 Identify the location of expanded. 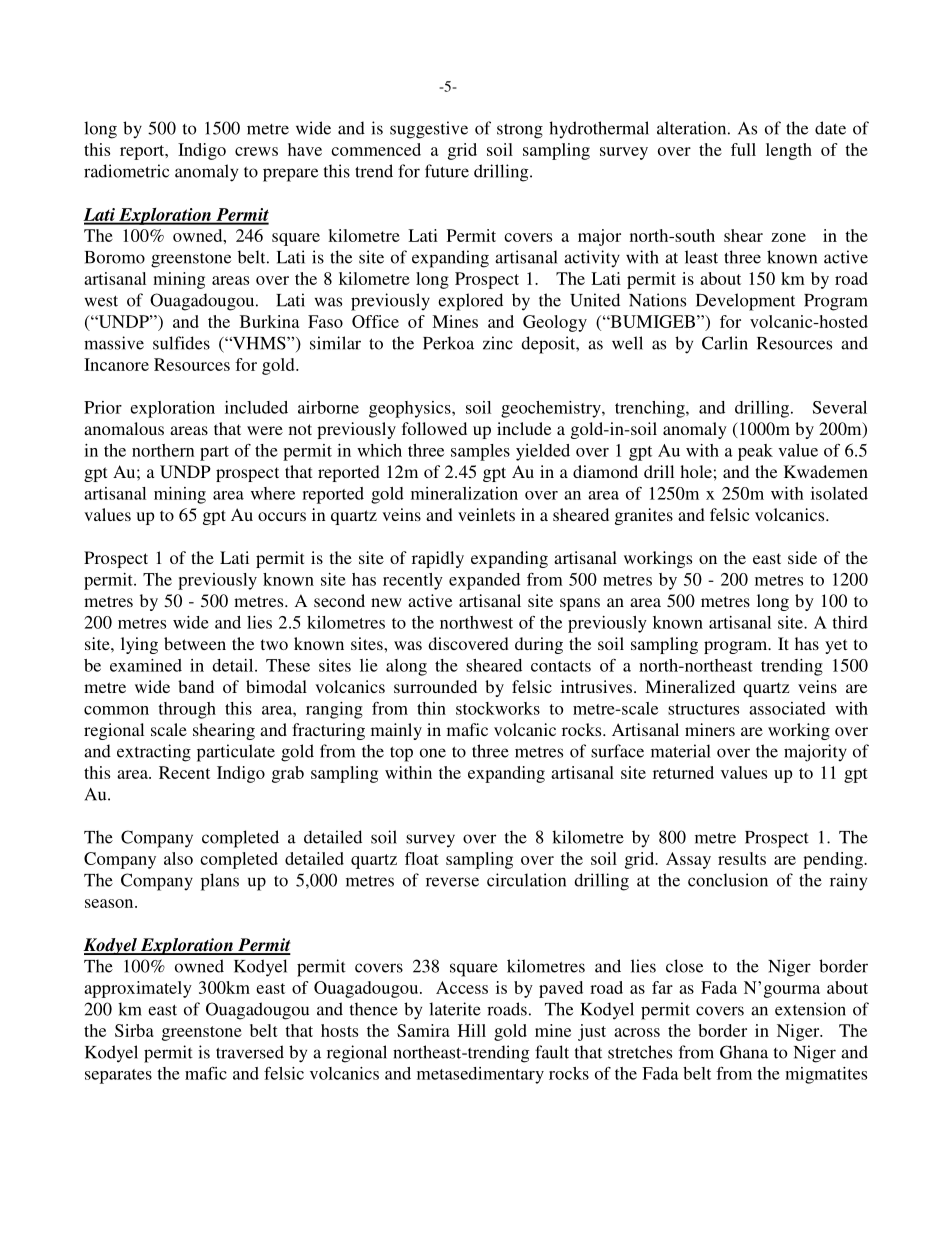
(484, 581).
